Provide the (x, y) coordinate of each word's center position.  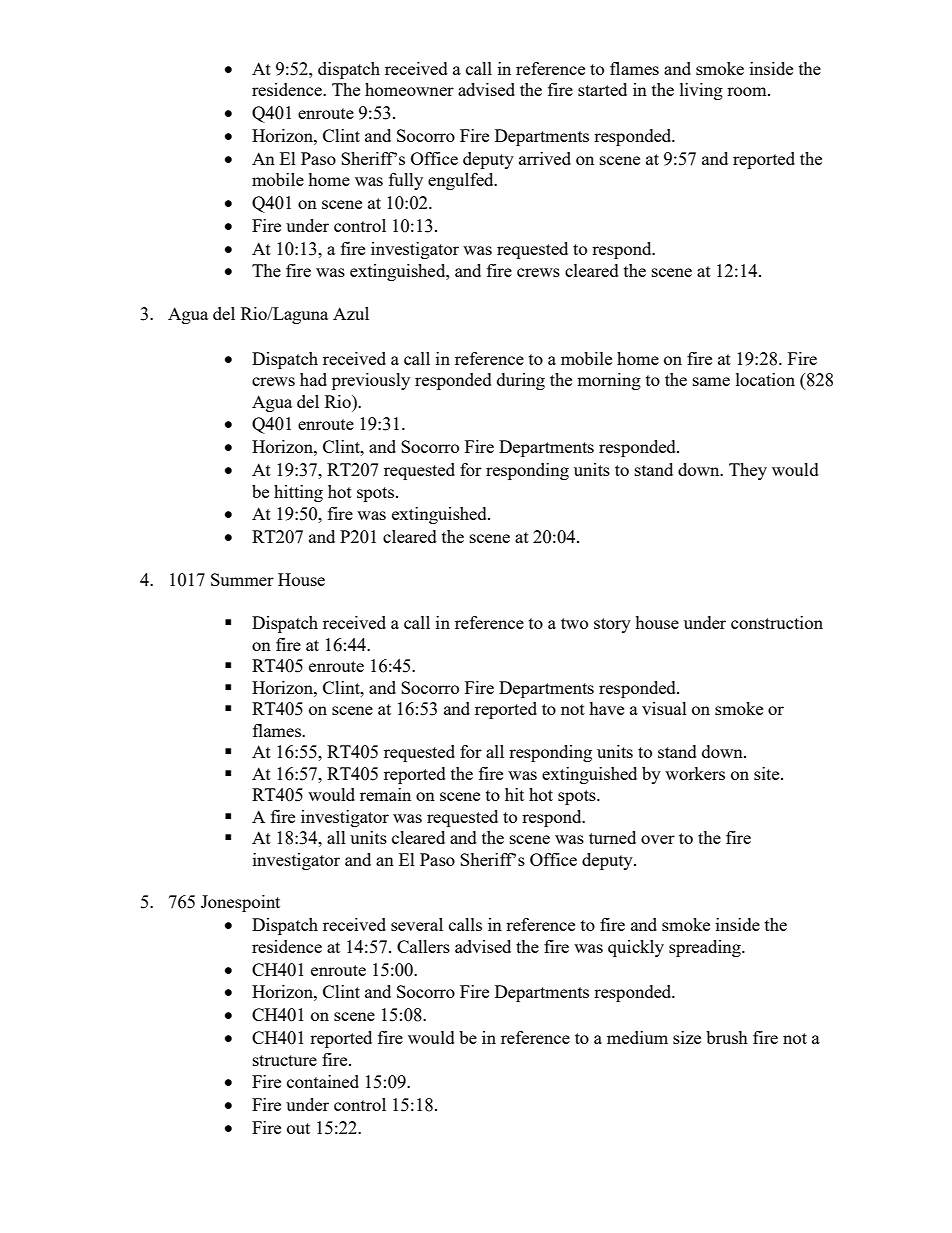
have (606, 708)
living (701, 91)
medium (637, 1037)
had (313, 379)
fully (406, 181)
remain (385, 794)
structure (285, 1060)
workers (695, 773)
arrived (545, 158)
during (521, 381)
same (711, 381)
